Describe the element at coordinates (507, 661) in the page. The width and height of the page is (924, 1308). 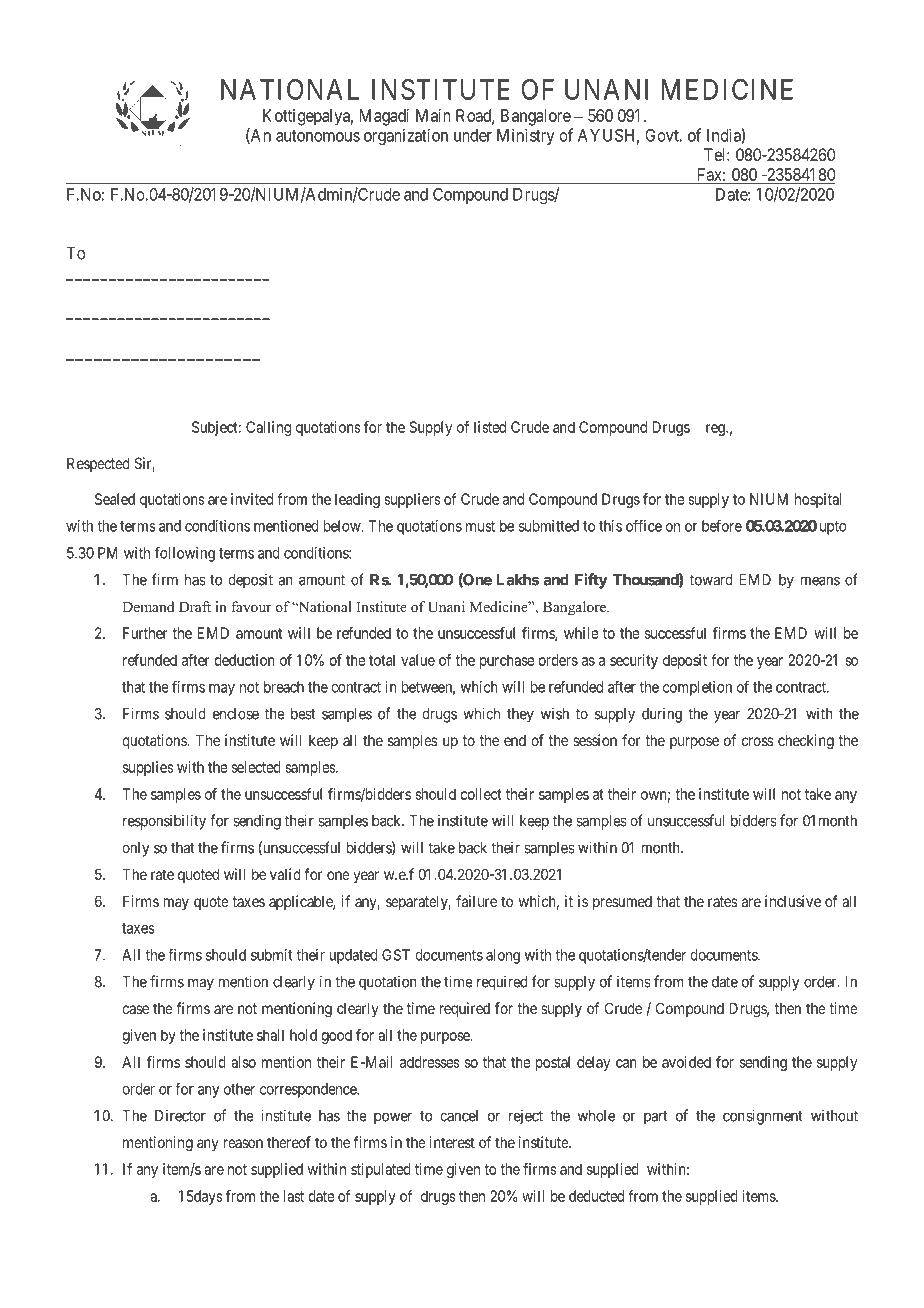
I see `purchase` at that location.
